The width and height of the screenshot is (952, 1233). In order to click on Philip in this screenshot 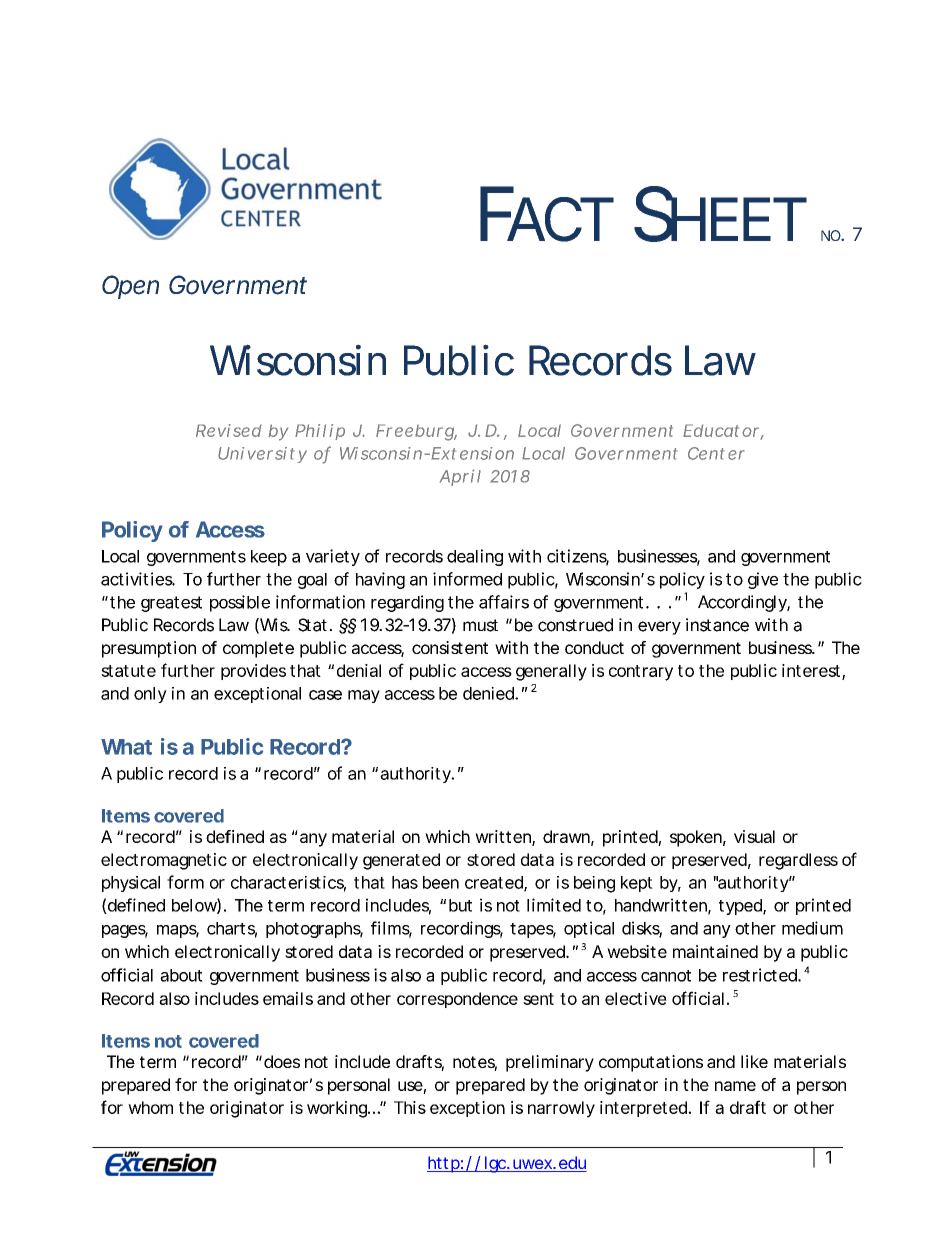, I will do `click(320, 432)`.
